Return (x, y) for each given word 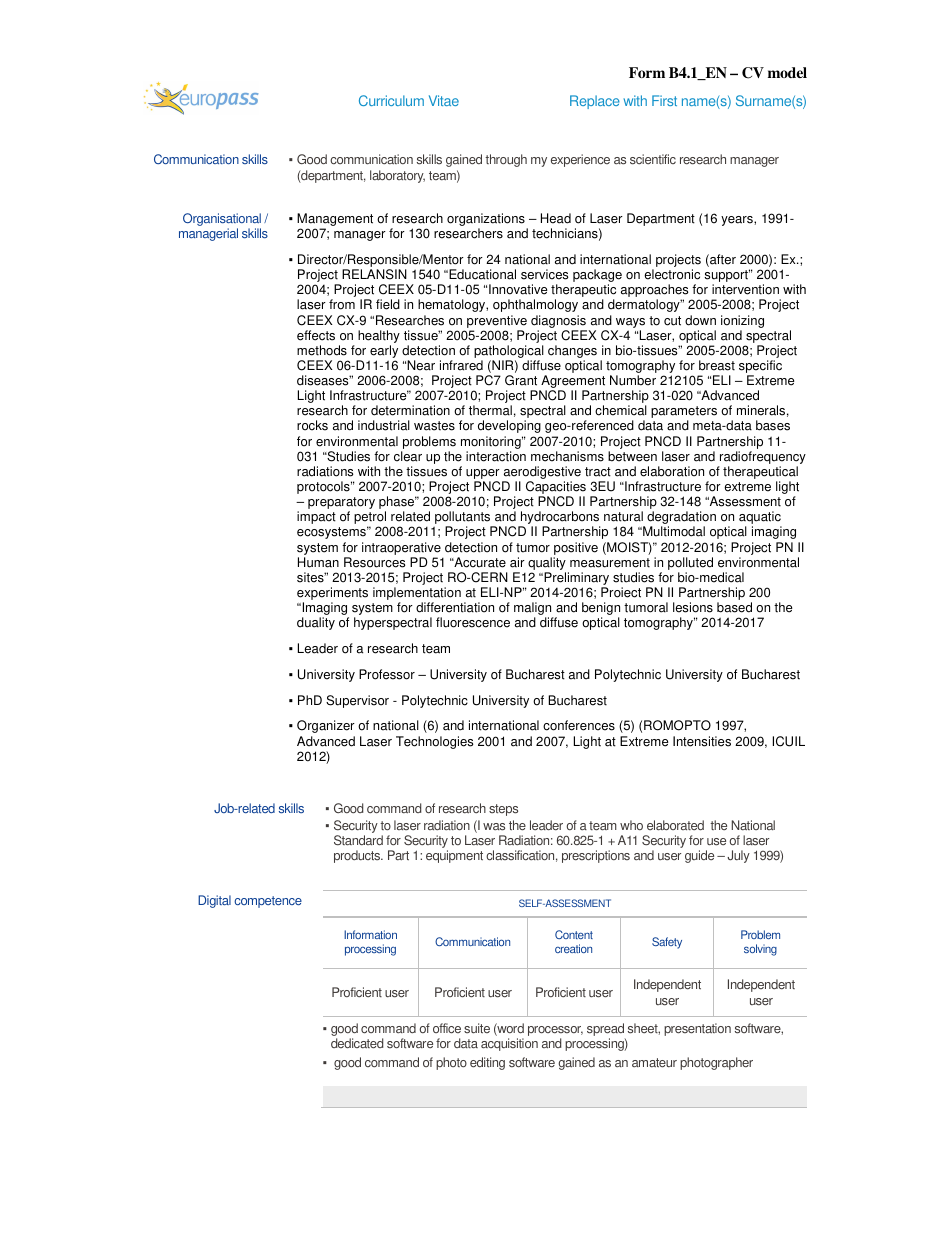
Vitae (444, 100)
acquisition (509, 1044)
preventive (497, 321)
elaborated (675, 825)
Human (318, 562)
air (517, 562)
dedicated (357, 1043)
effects (316, 335)
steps (503, 810)
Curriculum (391, 100)
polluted (690, 565)
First (664, 100)
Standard (358, 840)
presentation (697, 1029)
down (700, 320)
